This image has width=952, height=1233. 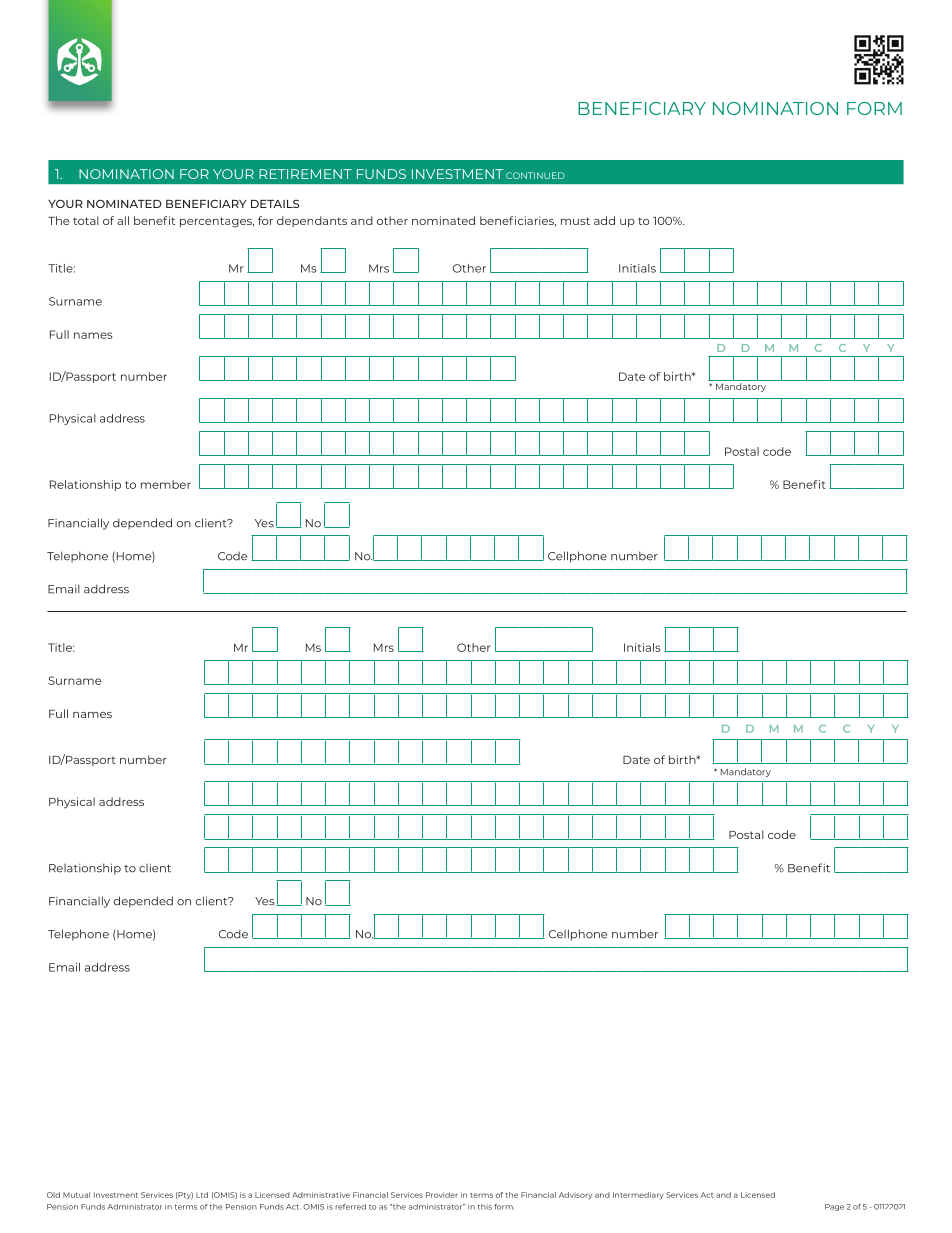 What do you see at coordinates (535, 175) in the image?
I see `CONTINUED` at bounding box center [535, 175].
